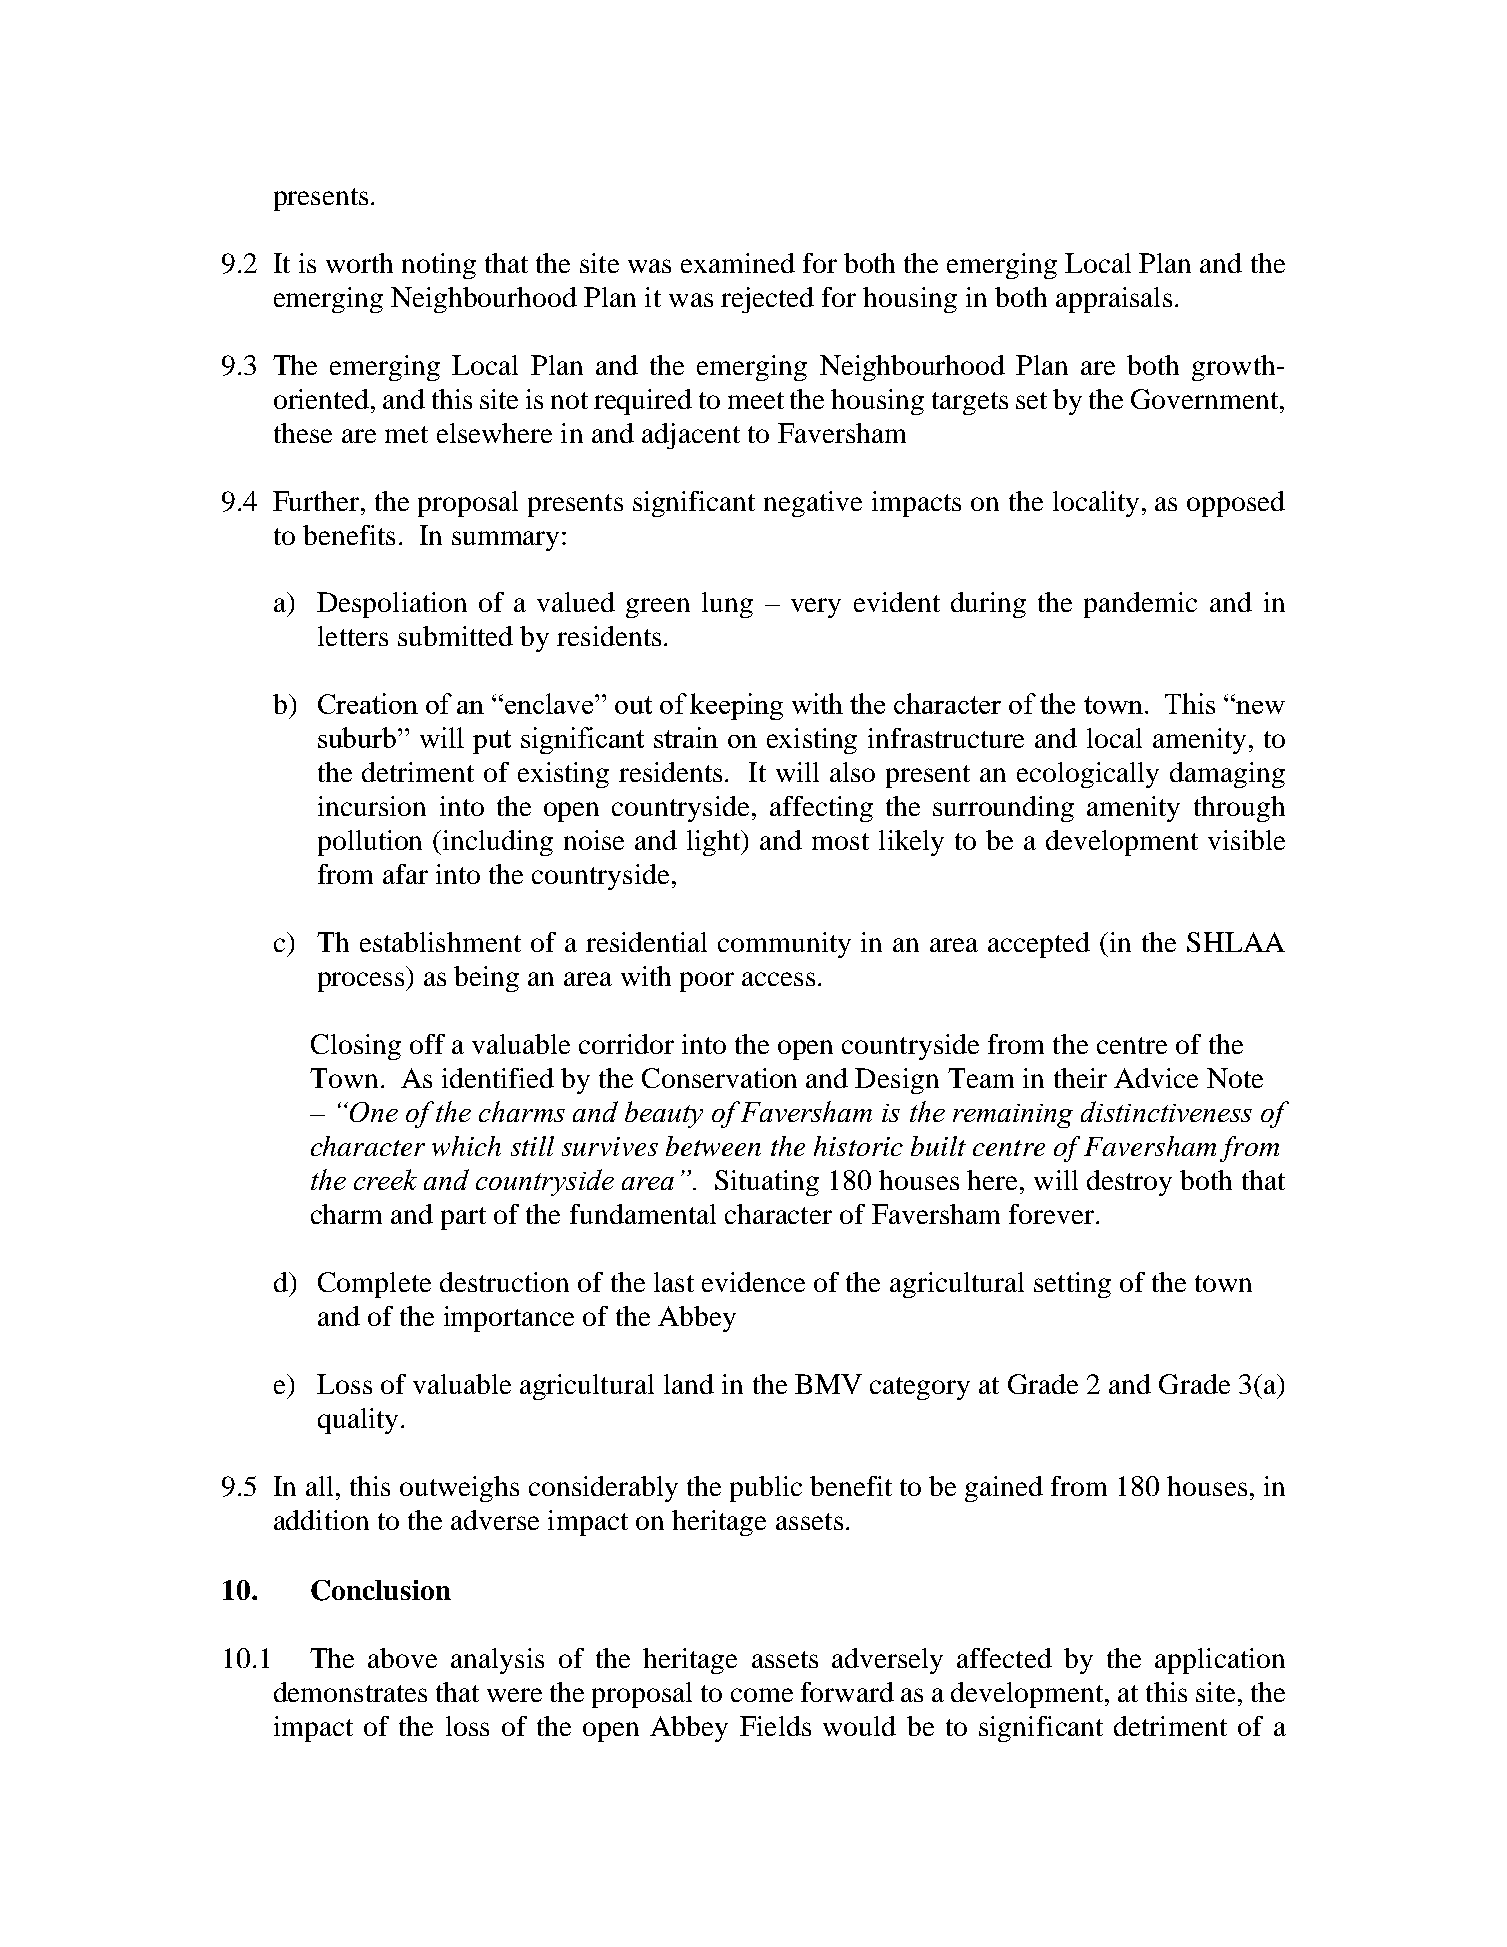 The height and width of the document is (1947, 1507). I want to click on application, so click(1220, 1661).
